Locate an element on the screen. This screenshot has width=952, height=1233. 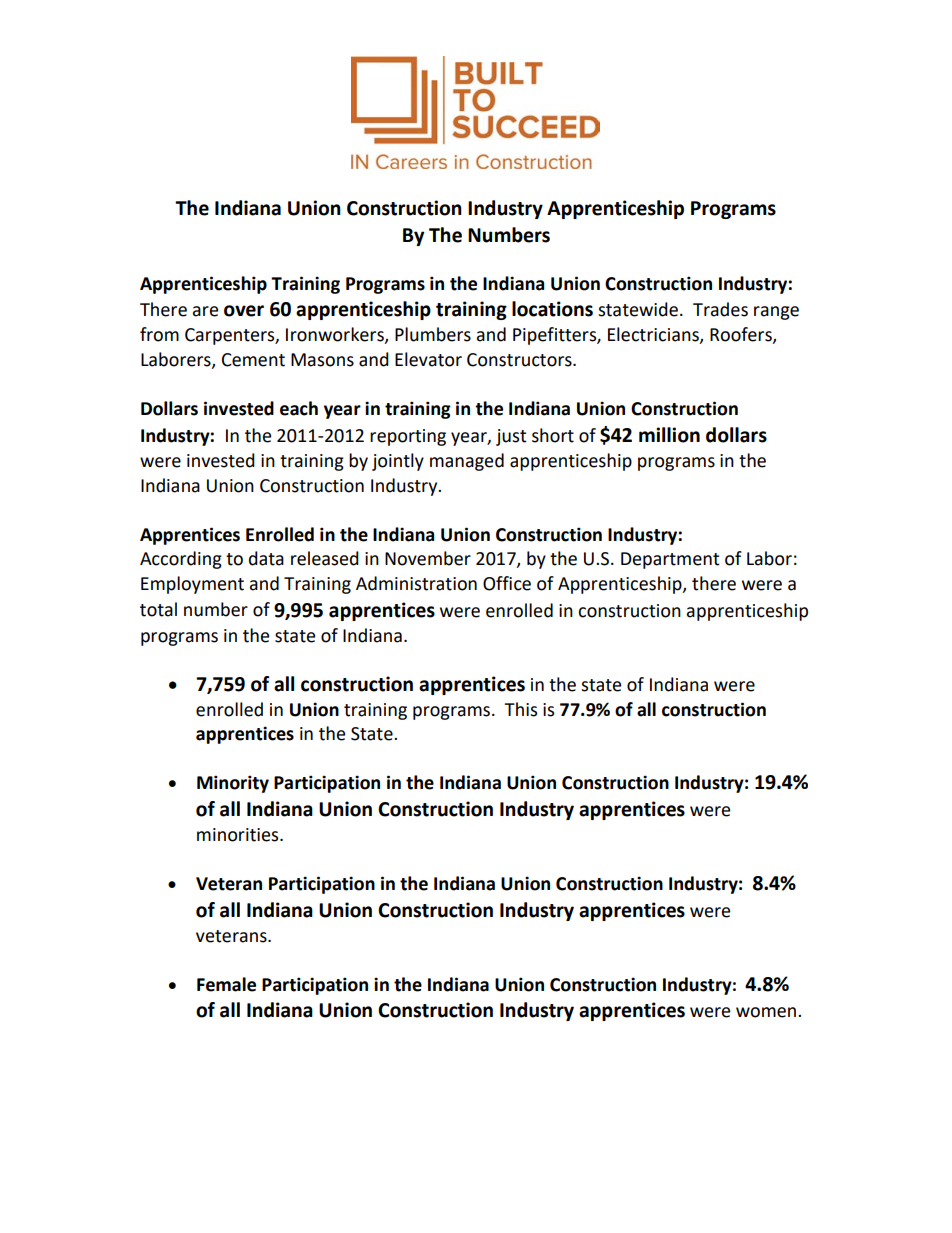
Office is located at coordinates (507, 583).
